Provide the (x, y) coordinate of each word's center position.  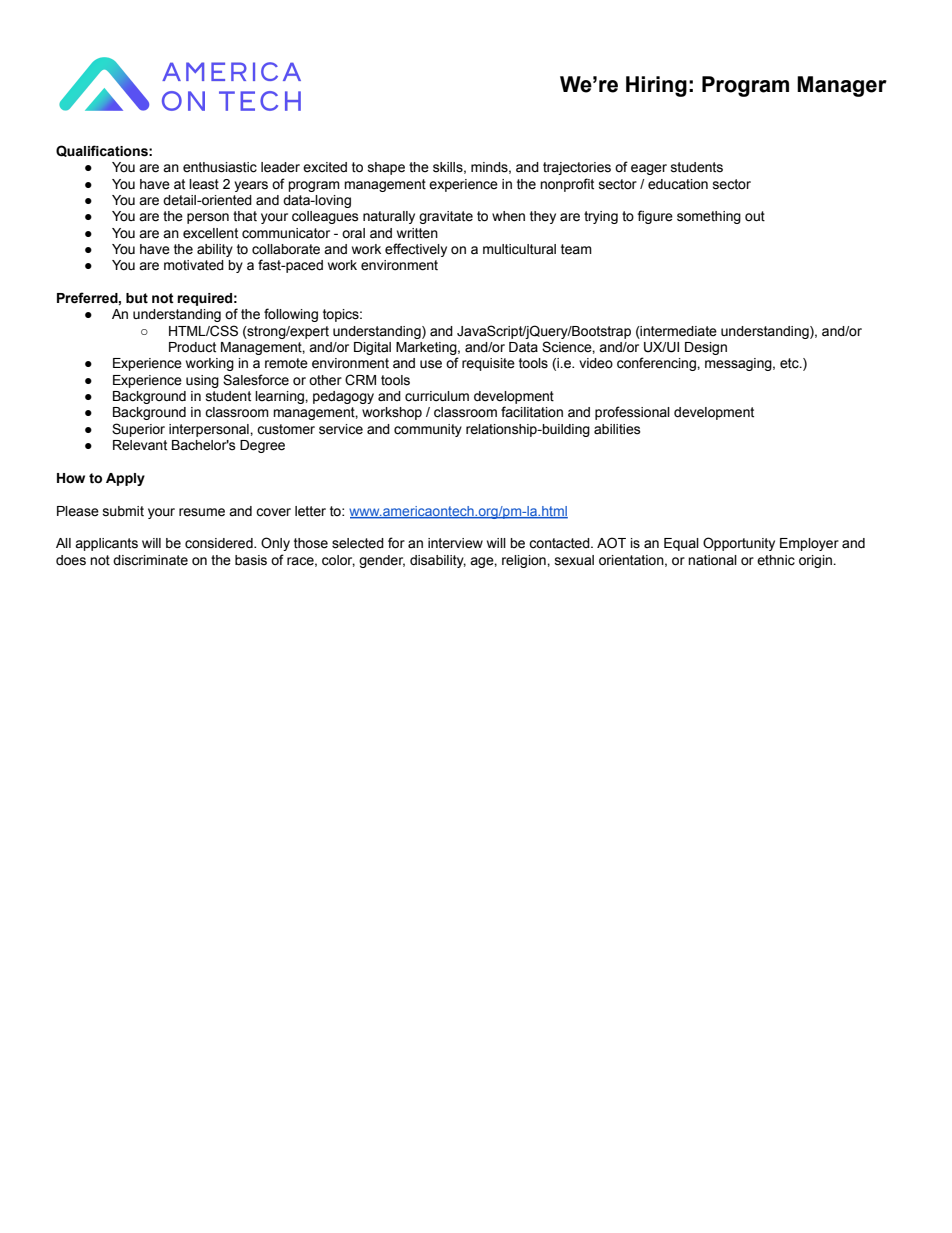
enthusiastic (220, 167)
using (202, 381)
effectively (416, 250)
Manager (842, 86)
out (755, 216)
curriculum (437, 396)
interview (455, 543)
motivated (194, 265)
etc (790, 363)
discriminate (150, 560)
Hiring (656, 86)
